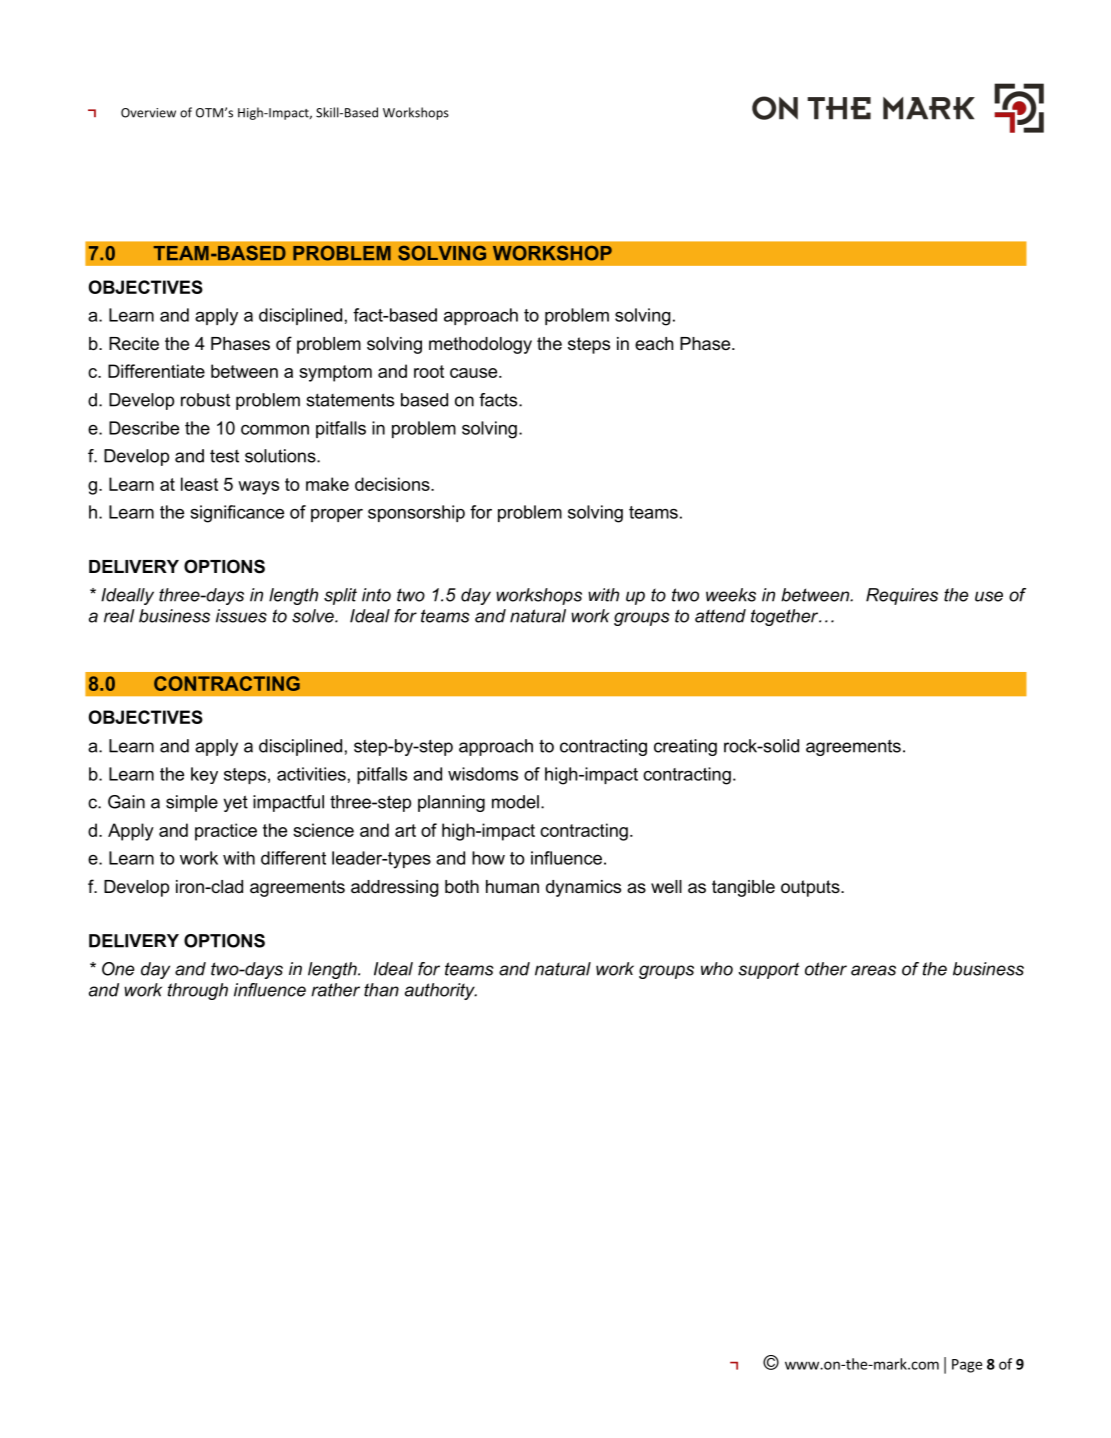  I want to click on Page, so click(967, 1366).
